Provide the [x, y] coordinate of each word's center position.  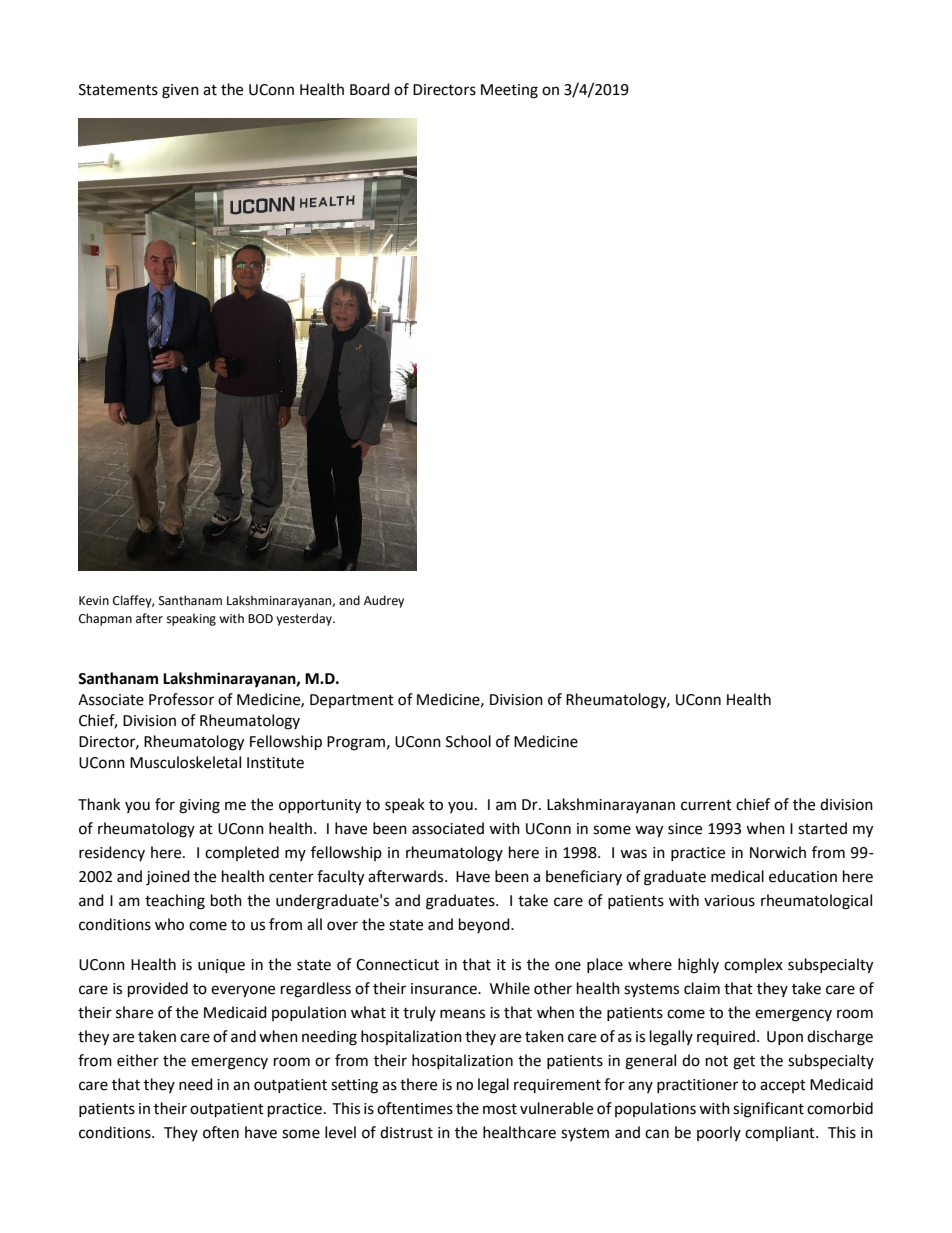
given [180, 91]
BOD [260, 619]
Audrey [384, 601]
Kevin [94, 601]
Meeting [509, 91]
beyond [485, 925]
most [500, 1109]
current [706, 805]
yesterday [305, 619]
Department [352, 701]
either [138, 1060]
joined [168, 878]
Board [370, 89]
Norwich [778, 852]
